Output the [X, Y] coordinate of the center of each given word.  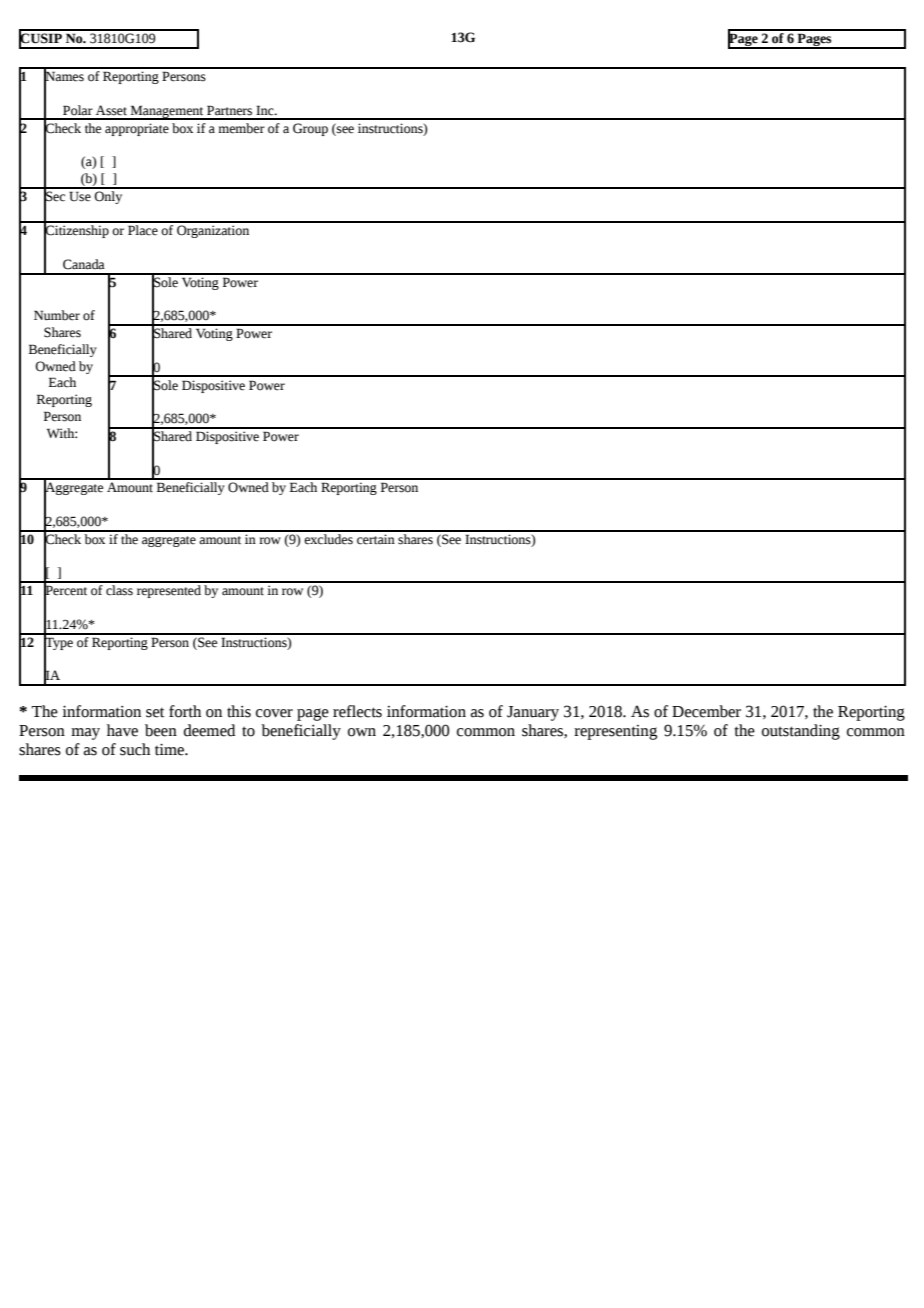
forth [185, 711]
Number [57, 315]
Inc [266, 110]
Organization [213, 231]
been [161, 730]
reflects [357, 711]
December [706, 711]
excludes [328, 538]
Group [310, 129]
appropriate [137, 129]
